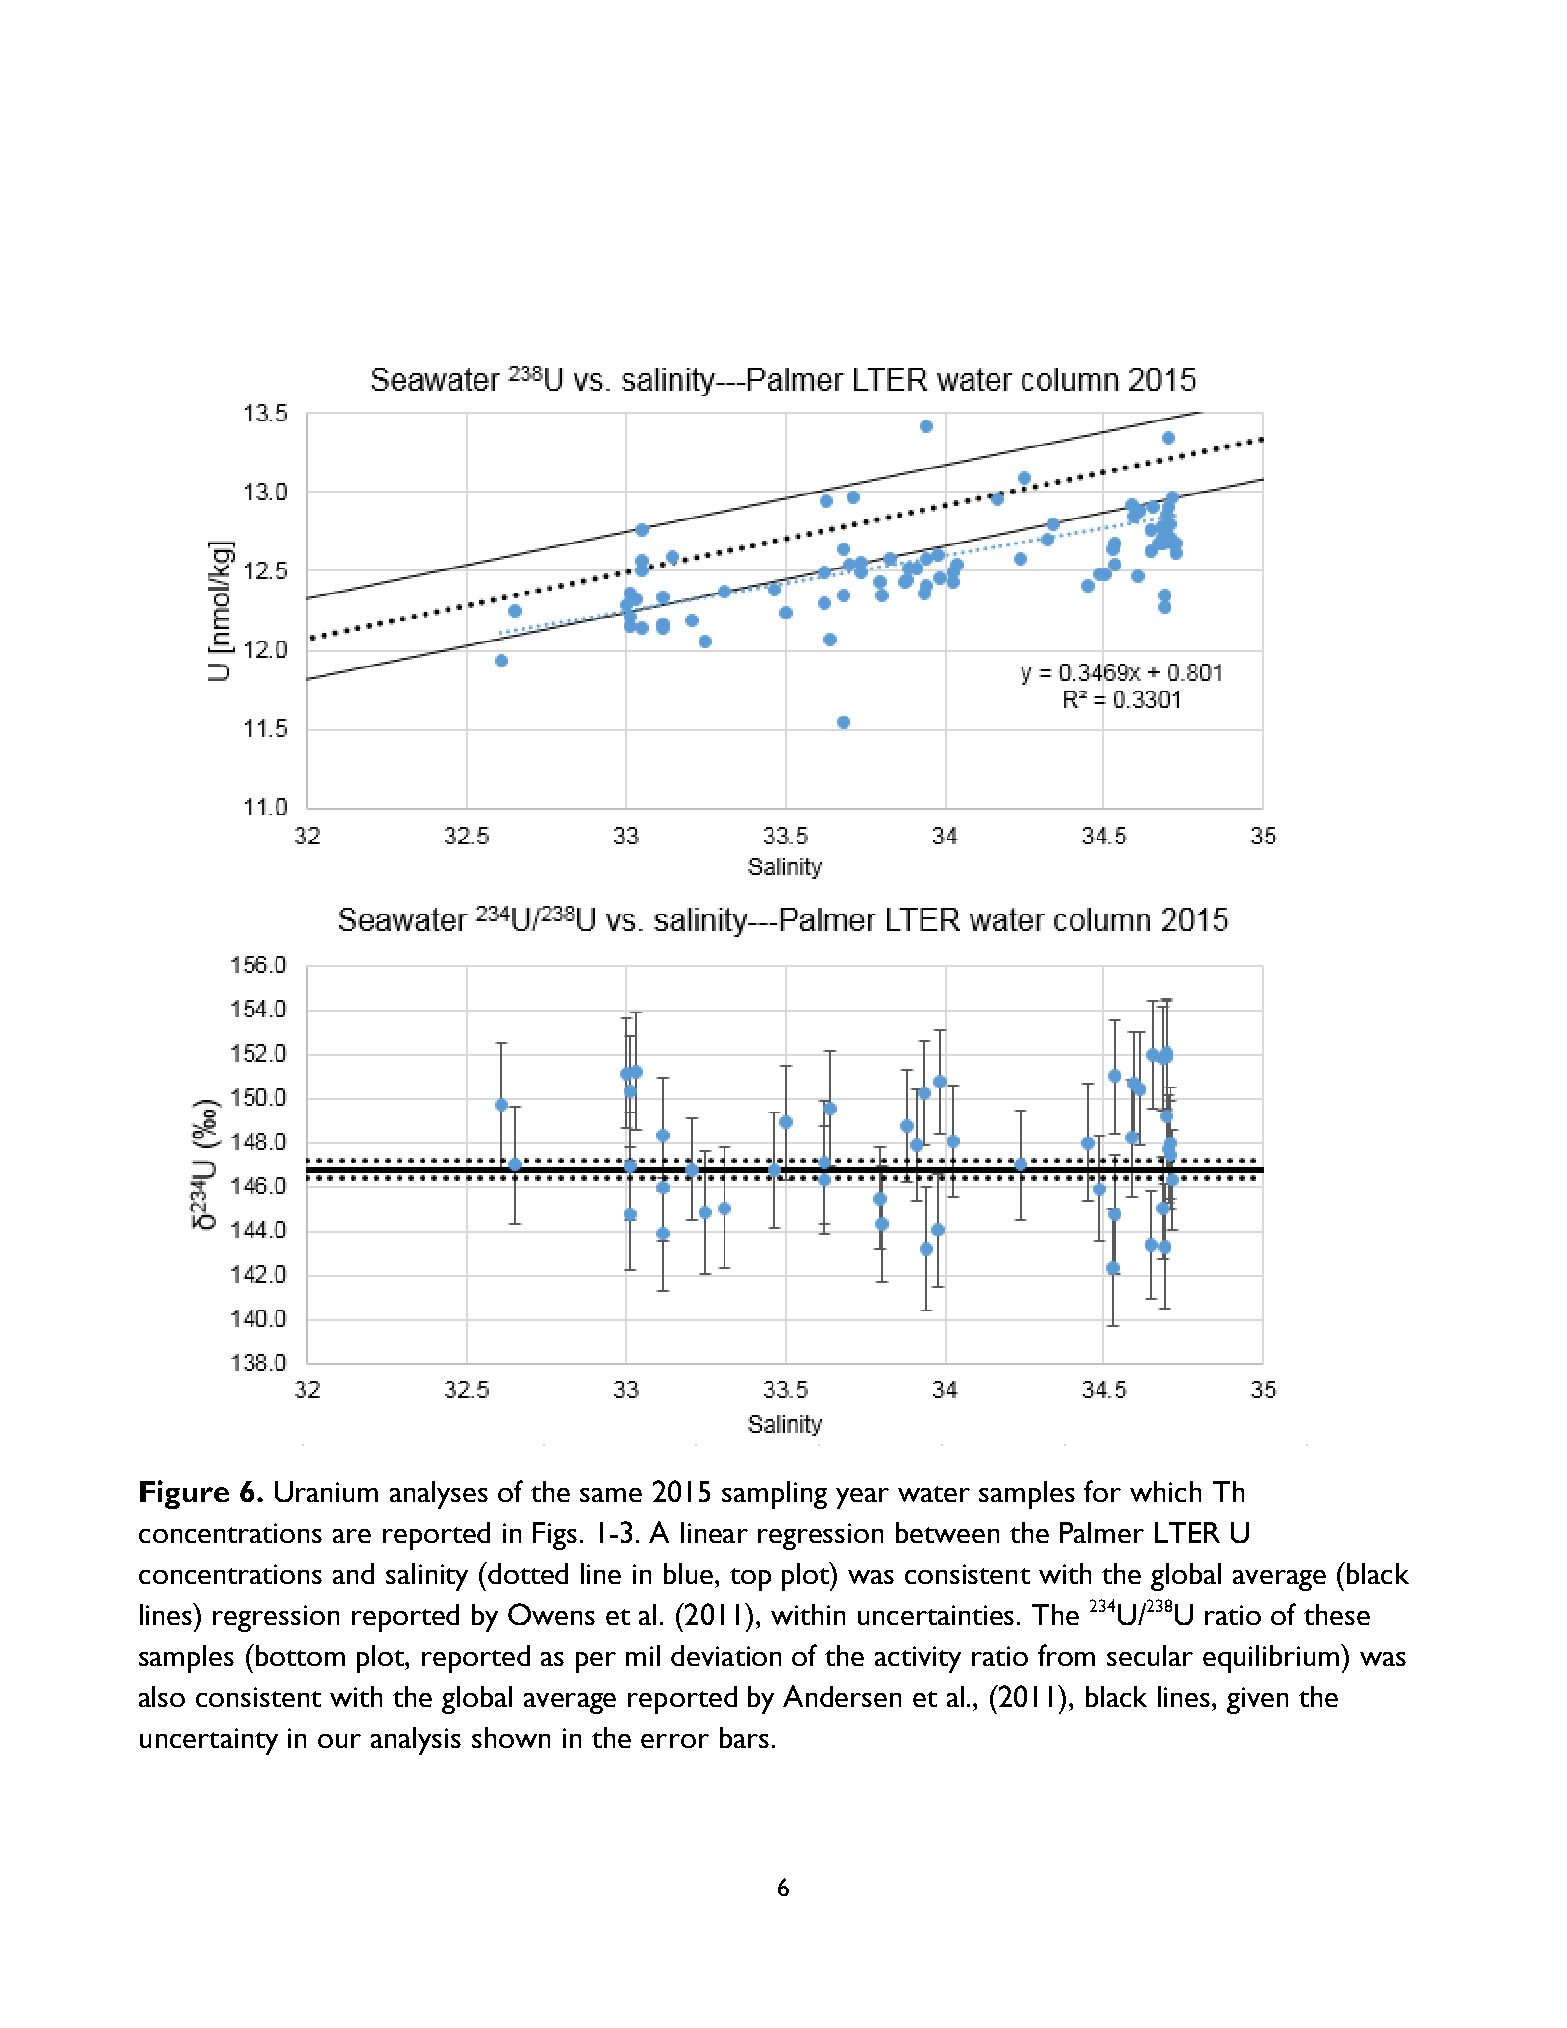 The image size is (1567, 2028). What do you see at coordinates (750, 1579) in the page?
I see `top` at bounding box center [750, 1579].
